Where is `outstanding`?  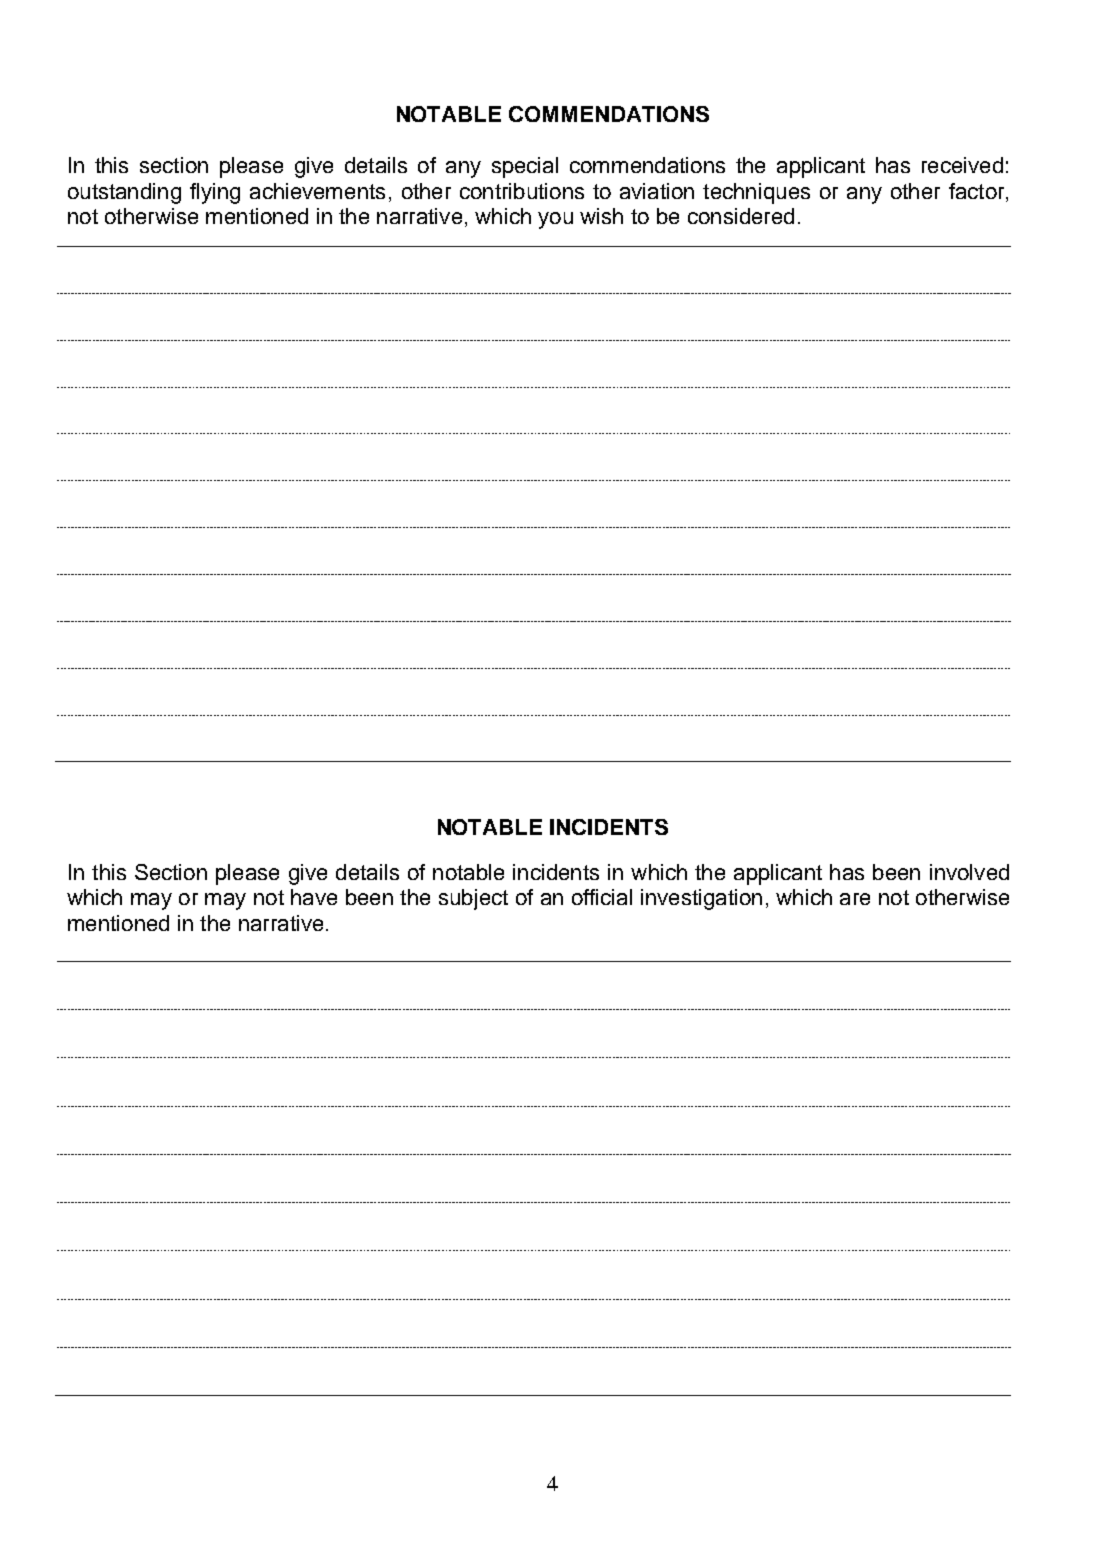 outstanding is located at coordinates (124, 193).
